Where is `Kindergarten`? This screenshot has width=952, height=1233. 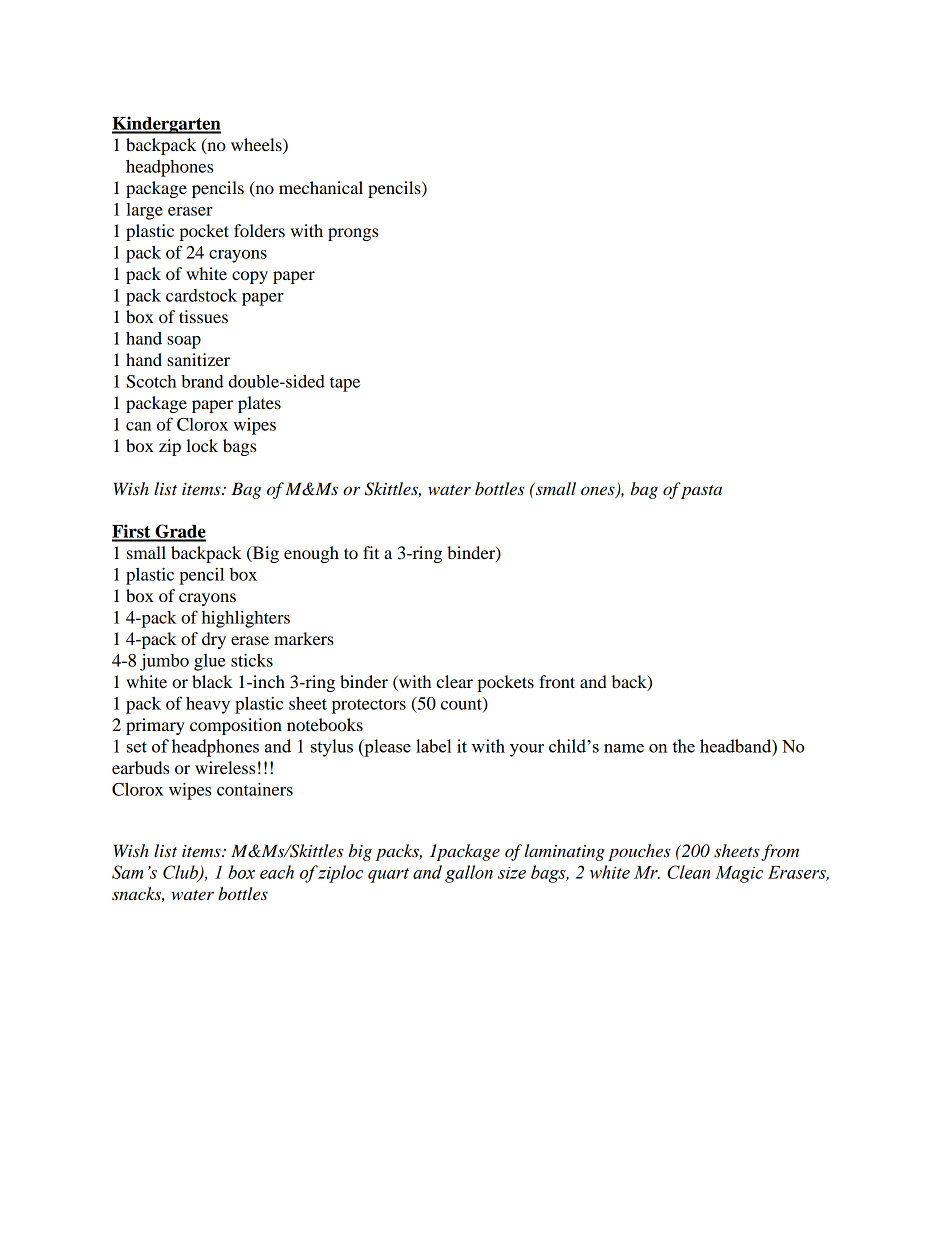 Kindergarten is located at coordinates (166, 125).
